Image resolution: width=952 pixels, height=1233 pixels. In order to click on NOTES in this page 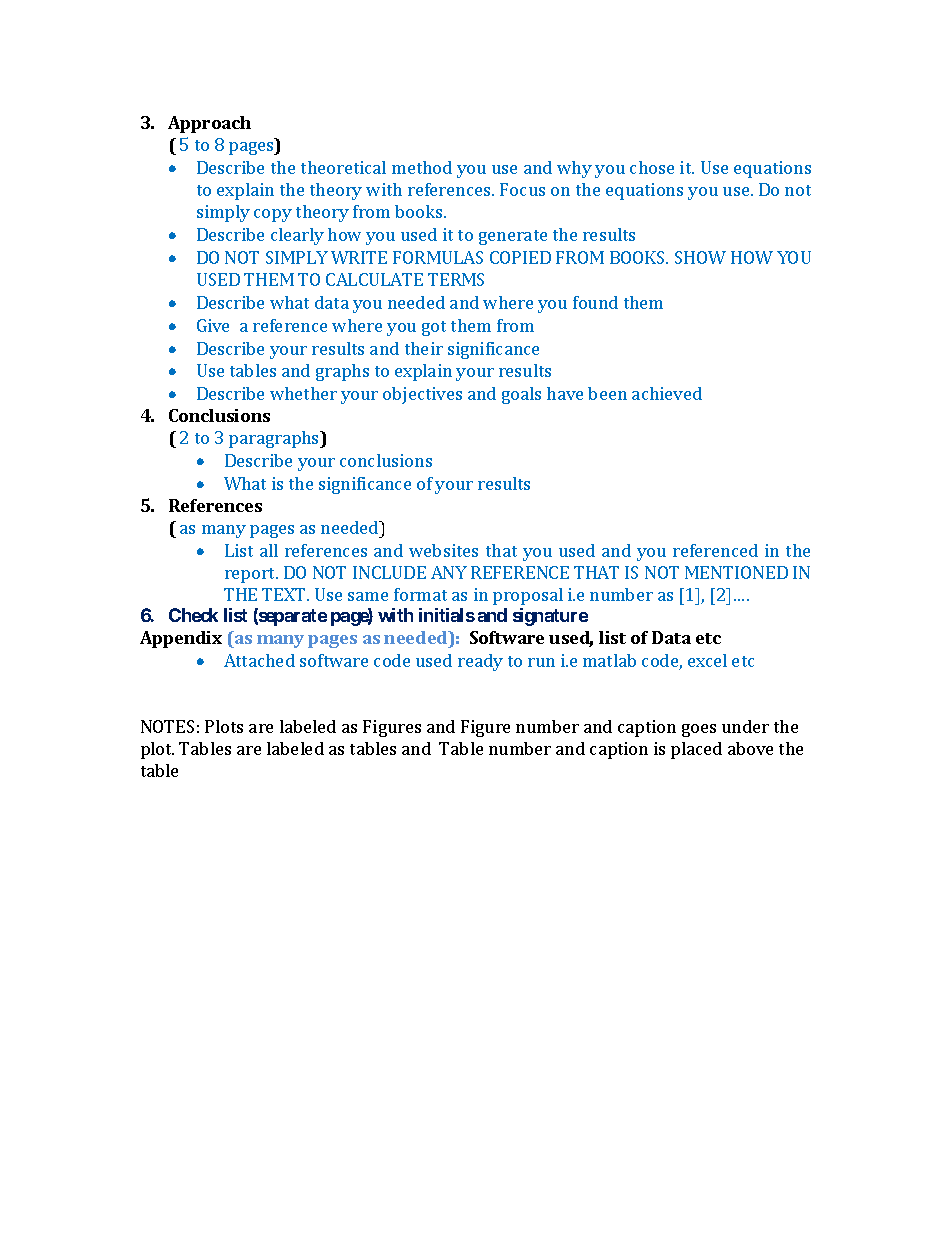, I will do `click(167, 726)`.
